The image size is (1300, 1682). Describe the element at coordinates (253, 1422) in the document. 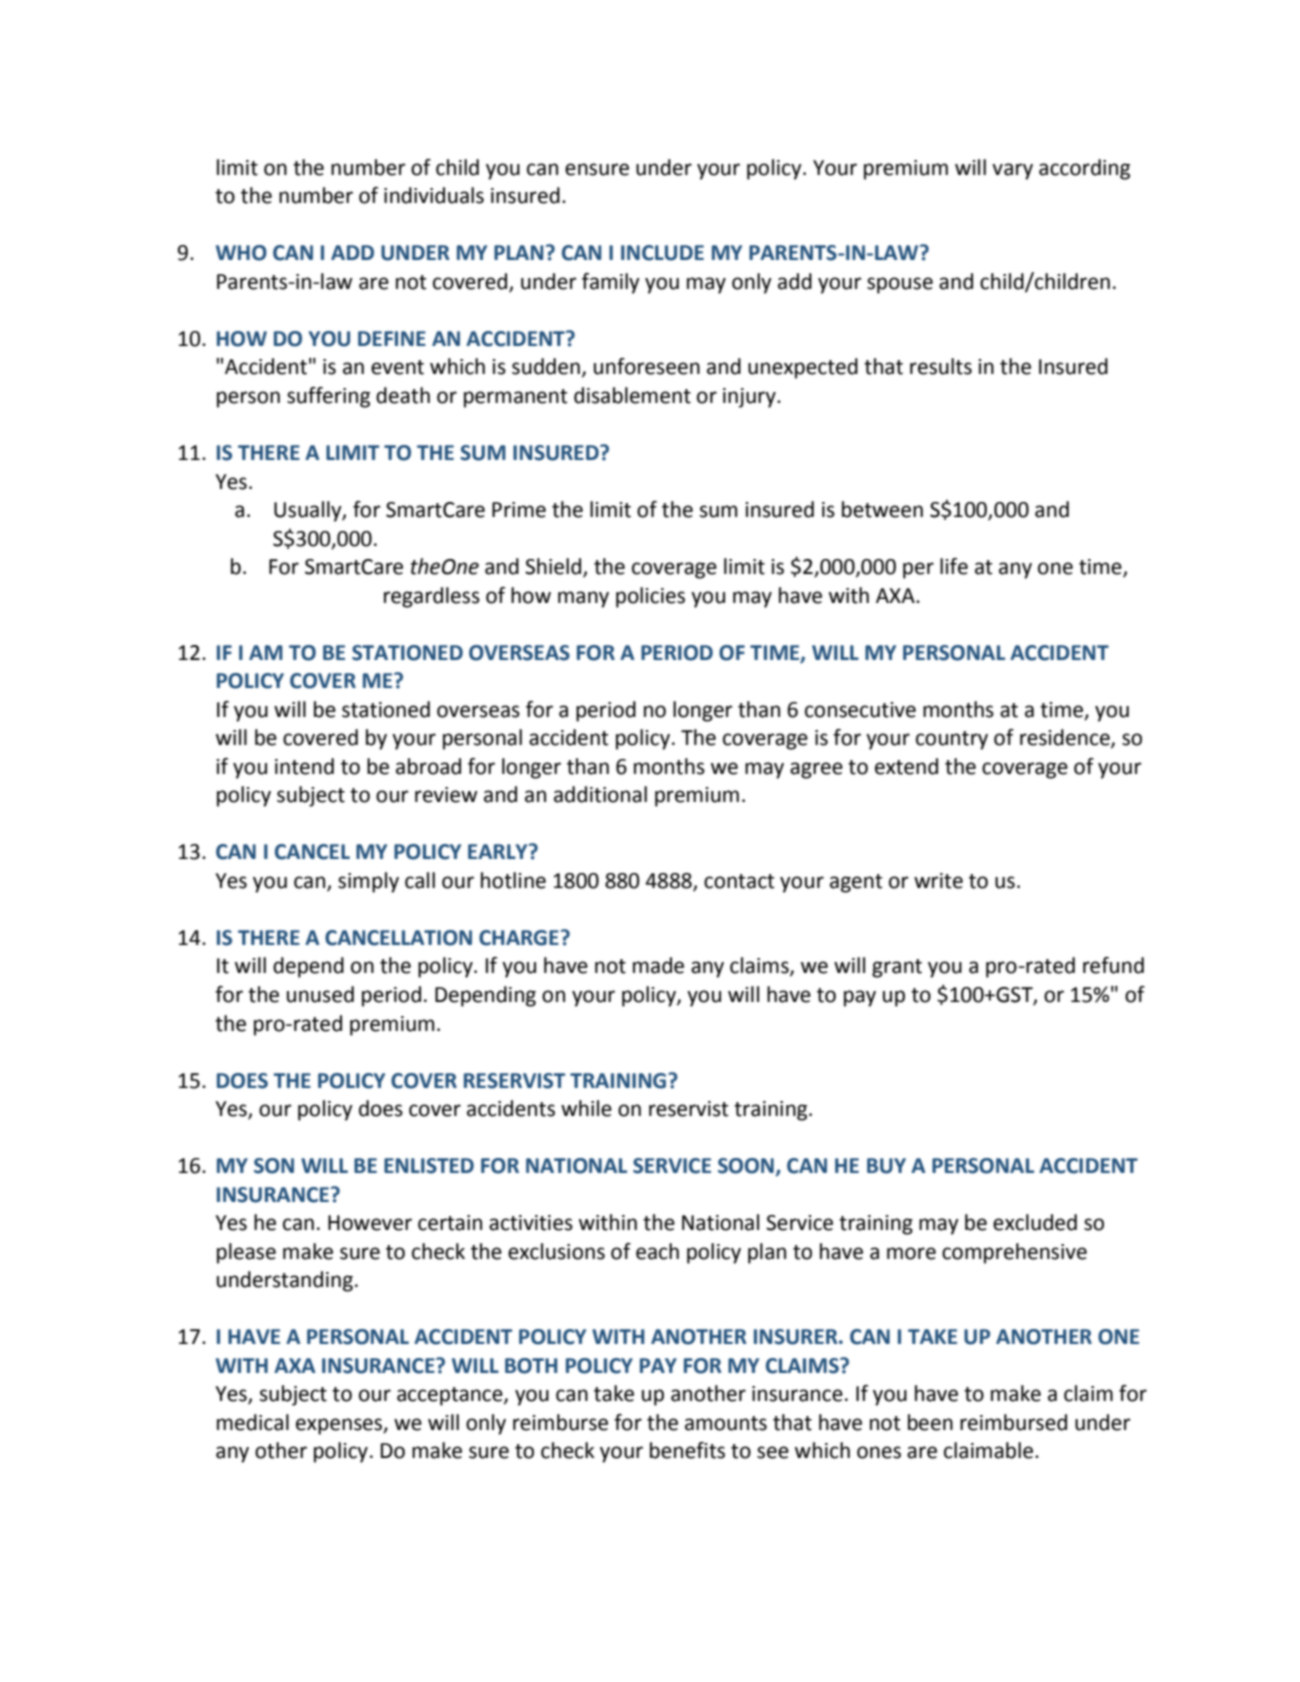

I see `medical` at that location.
